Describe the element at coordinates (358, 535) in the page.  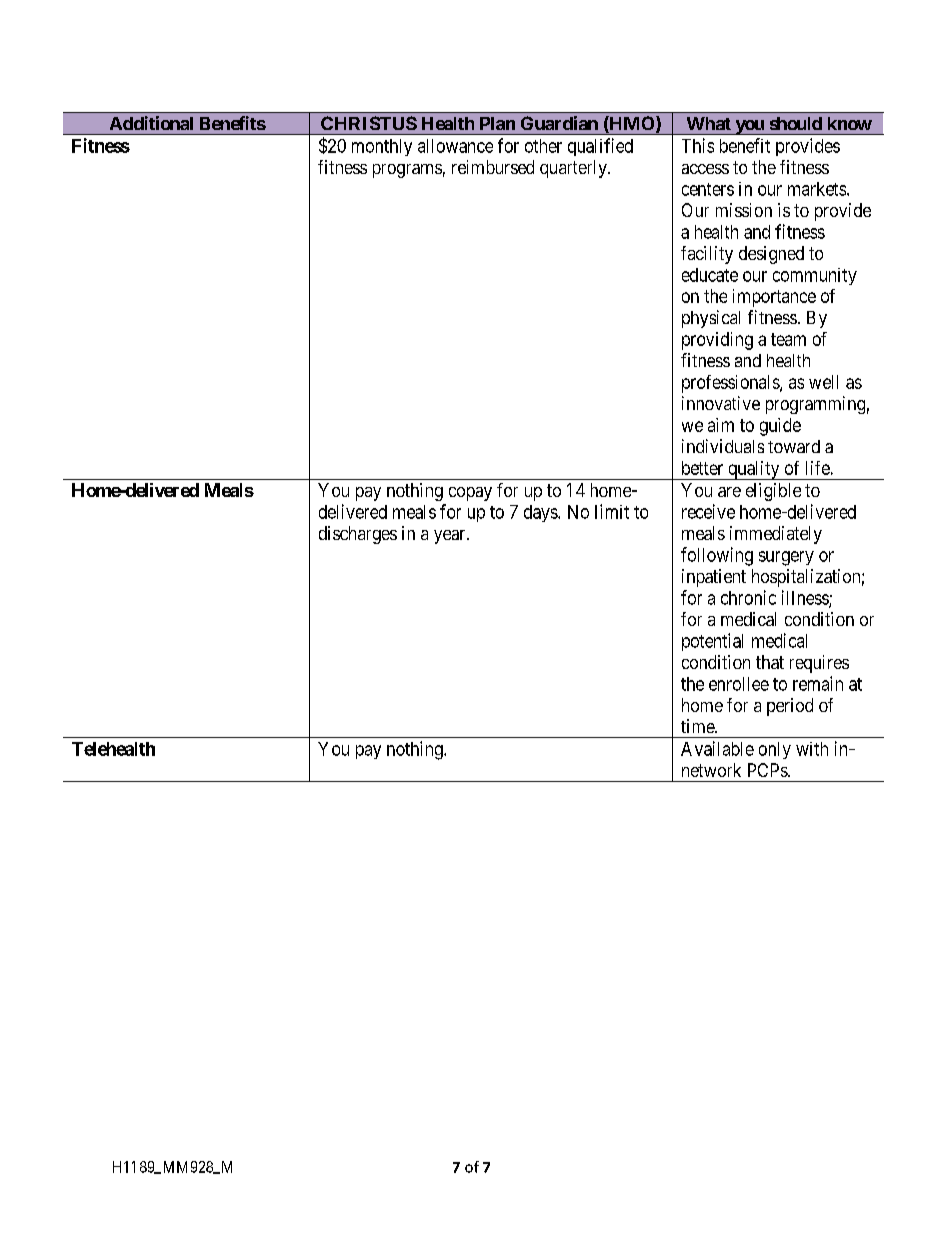
I see `discharges` at that location.
